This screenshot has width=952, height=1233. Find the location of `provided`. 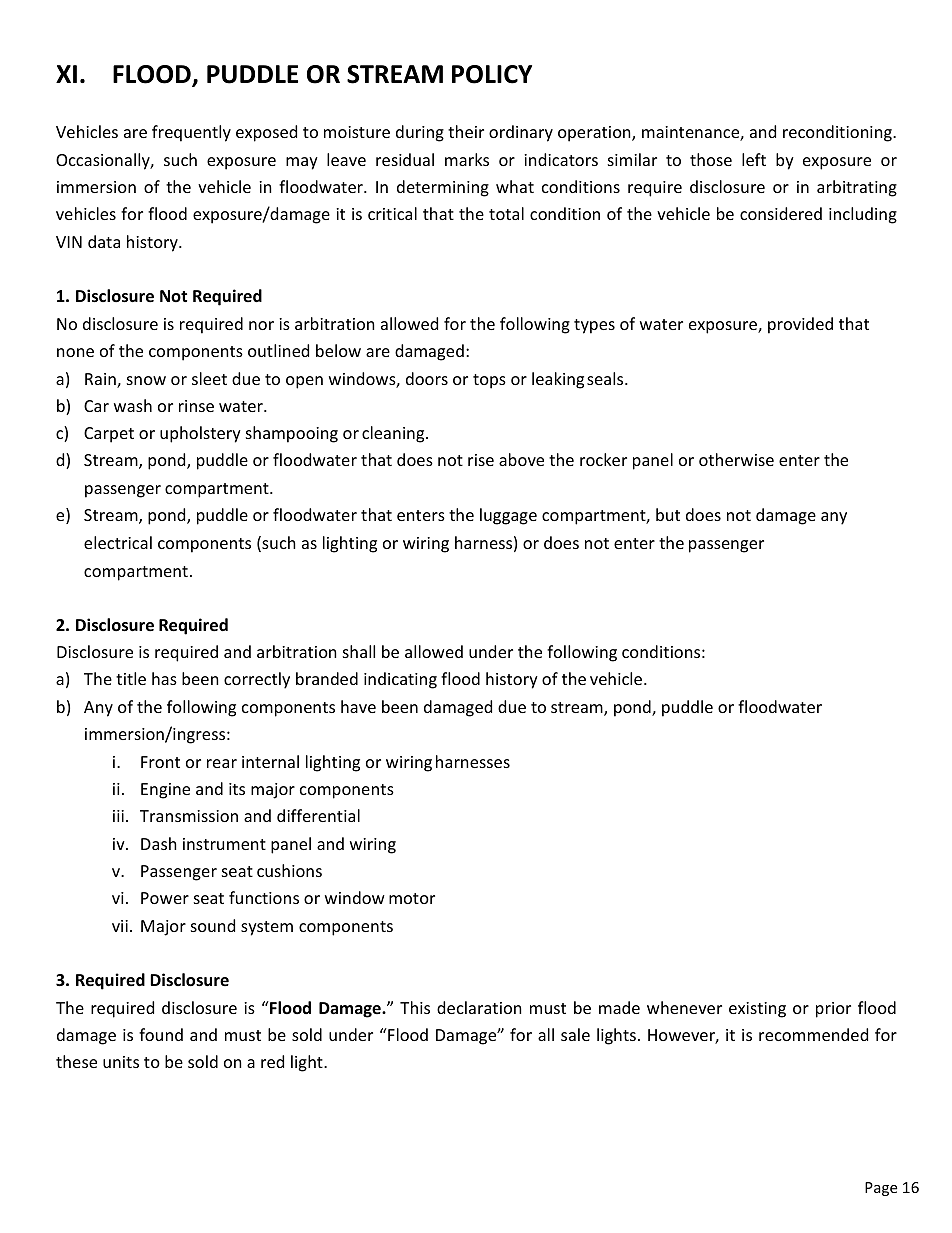

provided is located at coordinates (800, 325).
